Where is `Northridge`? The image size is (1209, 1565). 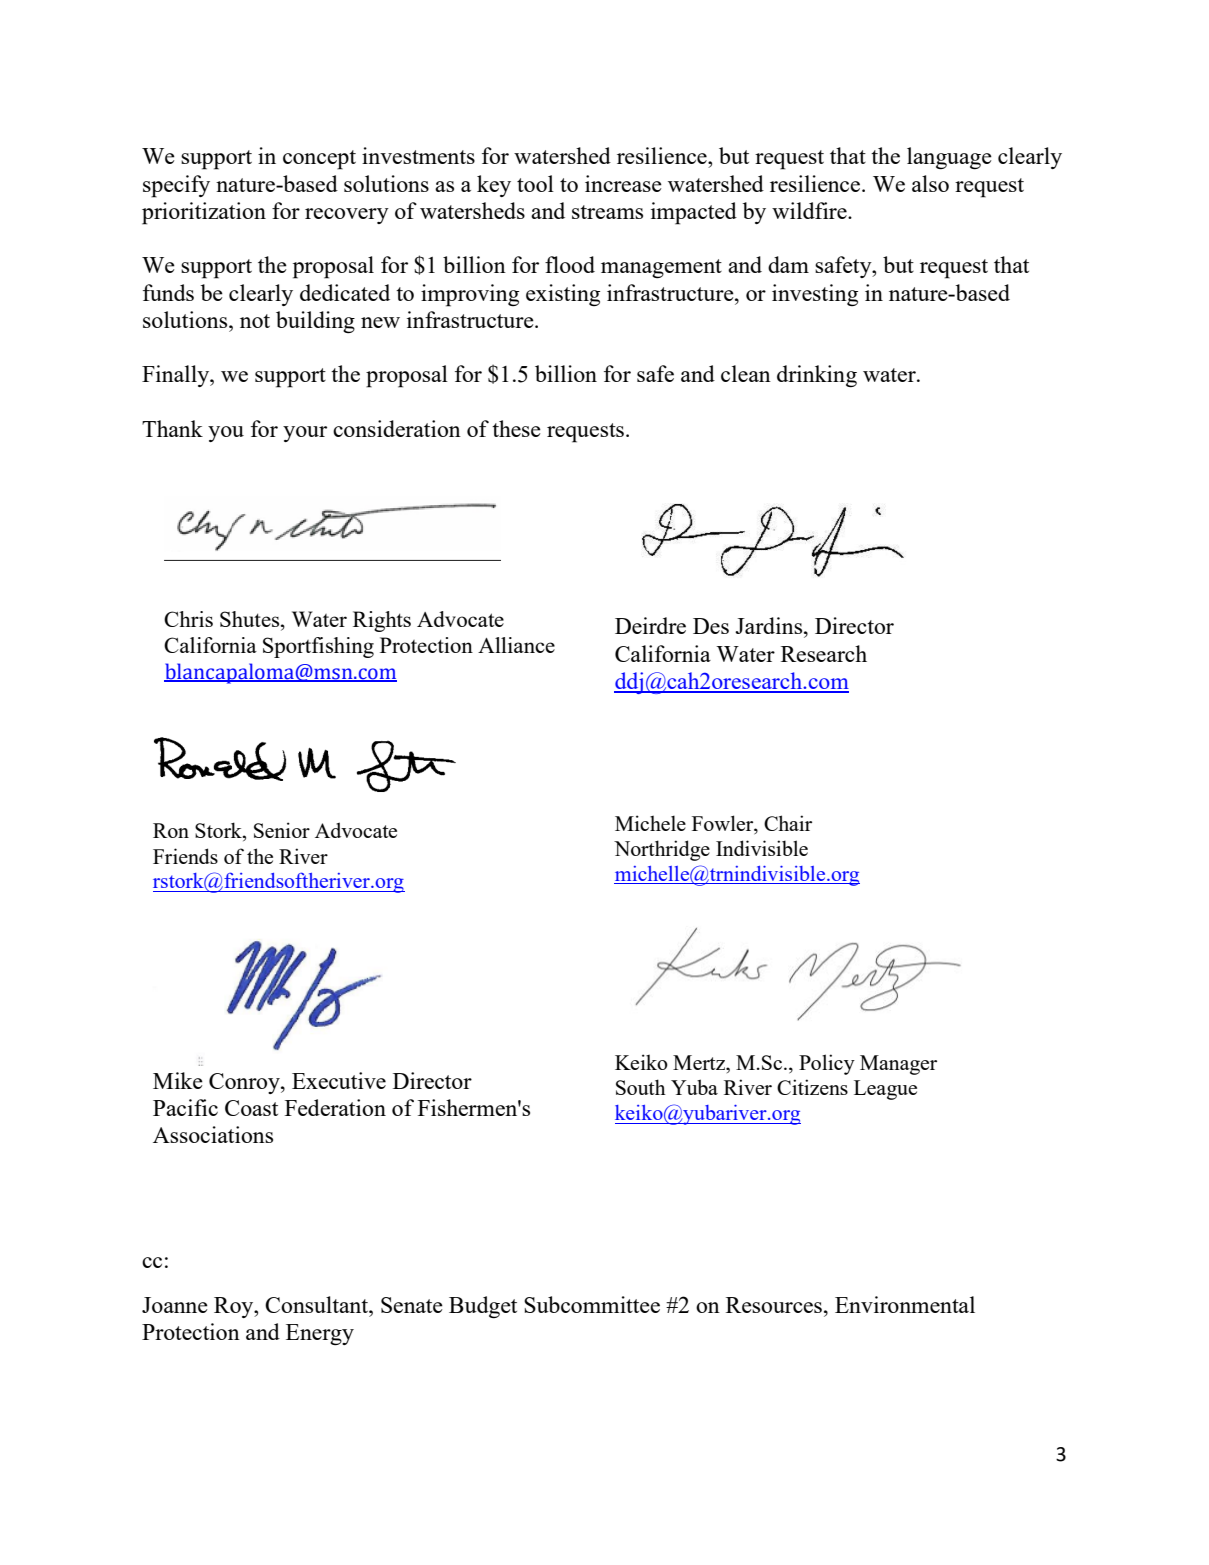 Northridge is located at coordinates (662, 850).
